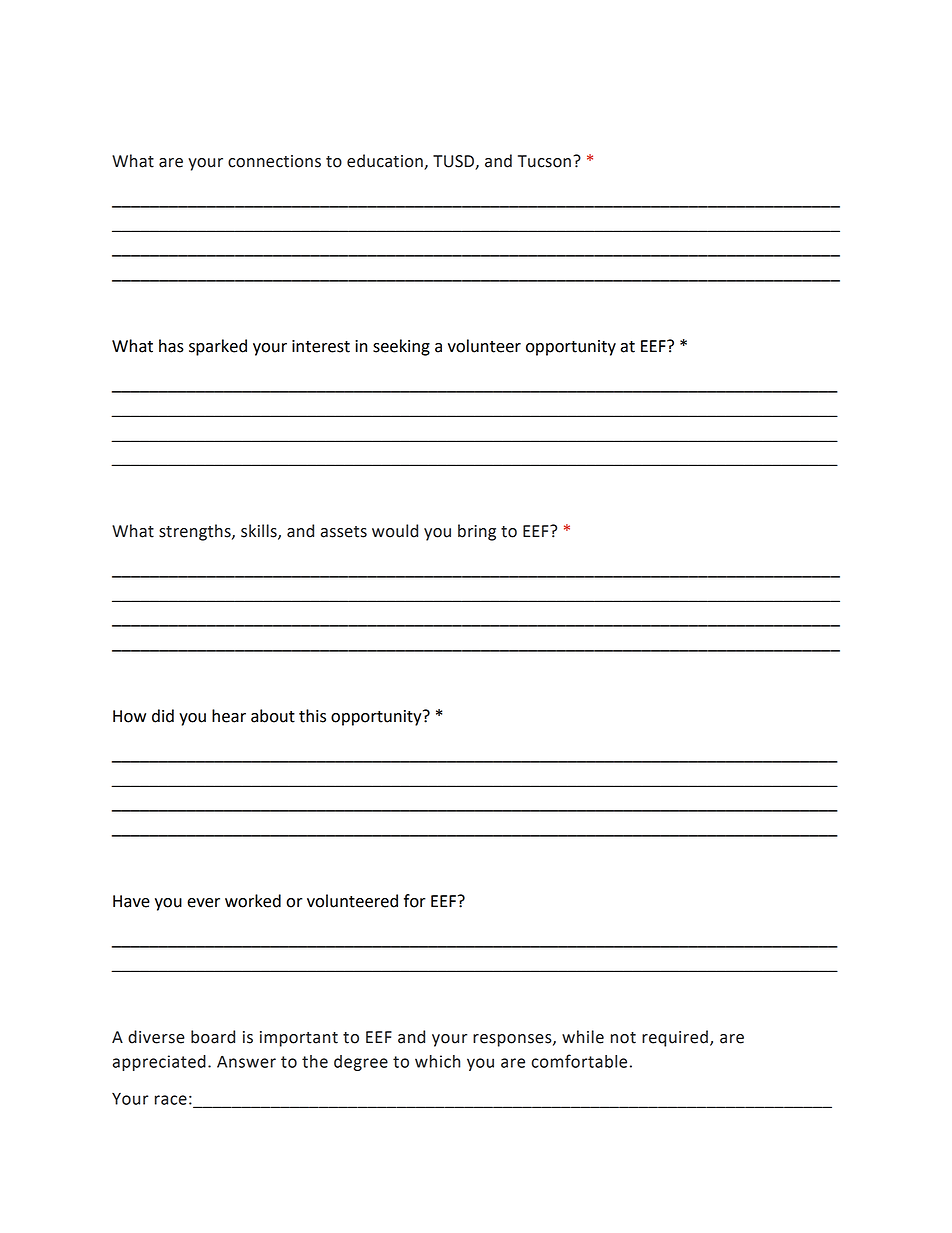 This image has height=1233, width=952. Describe the element at coordinates (274, 161) in the image. I see `connections` at that location.
